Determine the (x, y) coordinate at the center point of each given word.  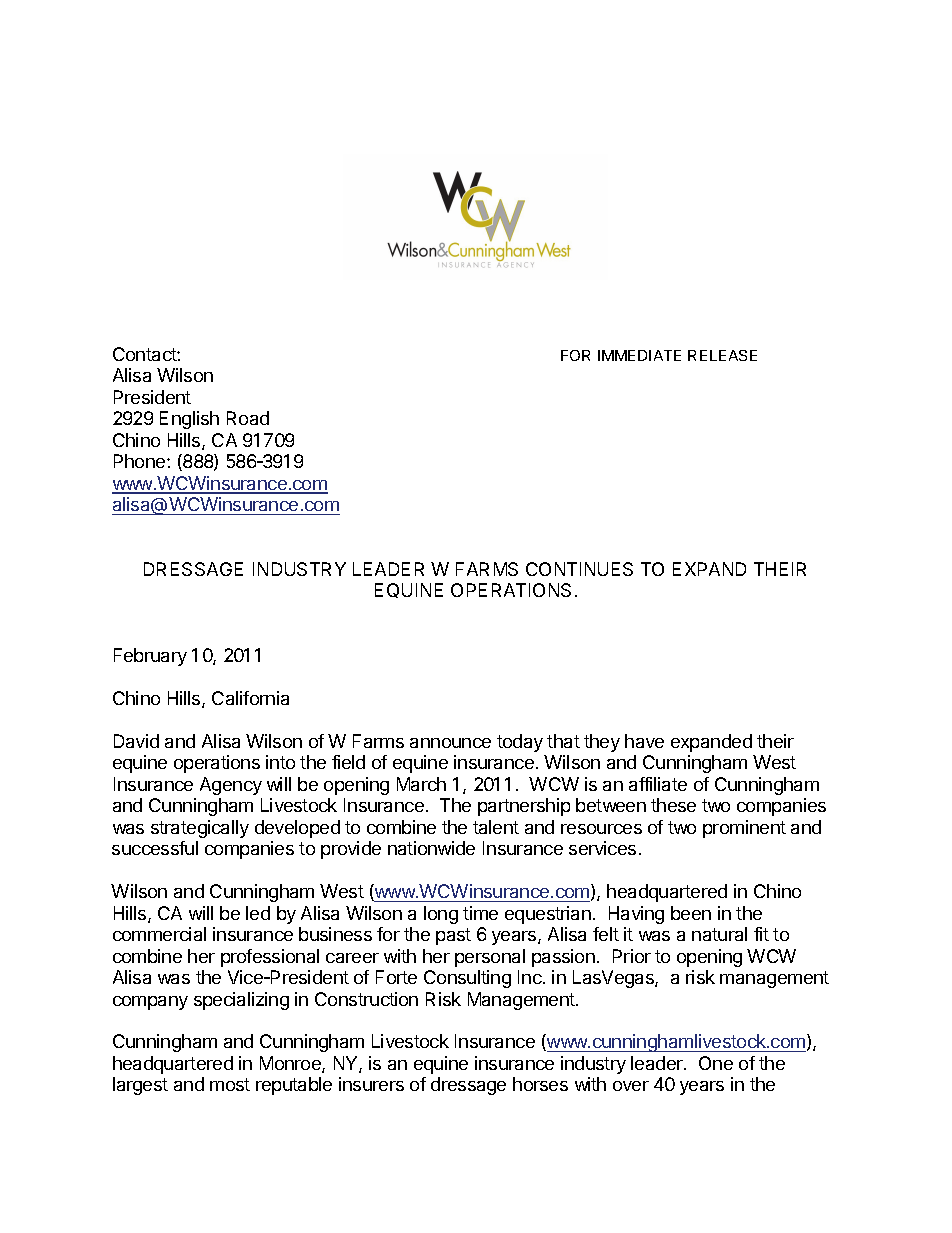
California (250, 698)
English (189, 420)
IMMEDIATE (639, 355)
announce (450, 743)
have (644, 741)
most (230, 1084)
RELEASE (722, 355)
